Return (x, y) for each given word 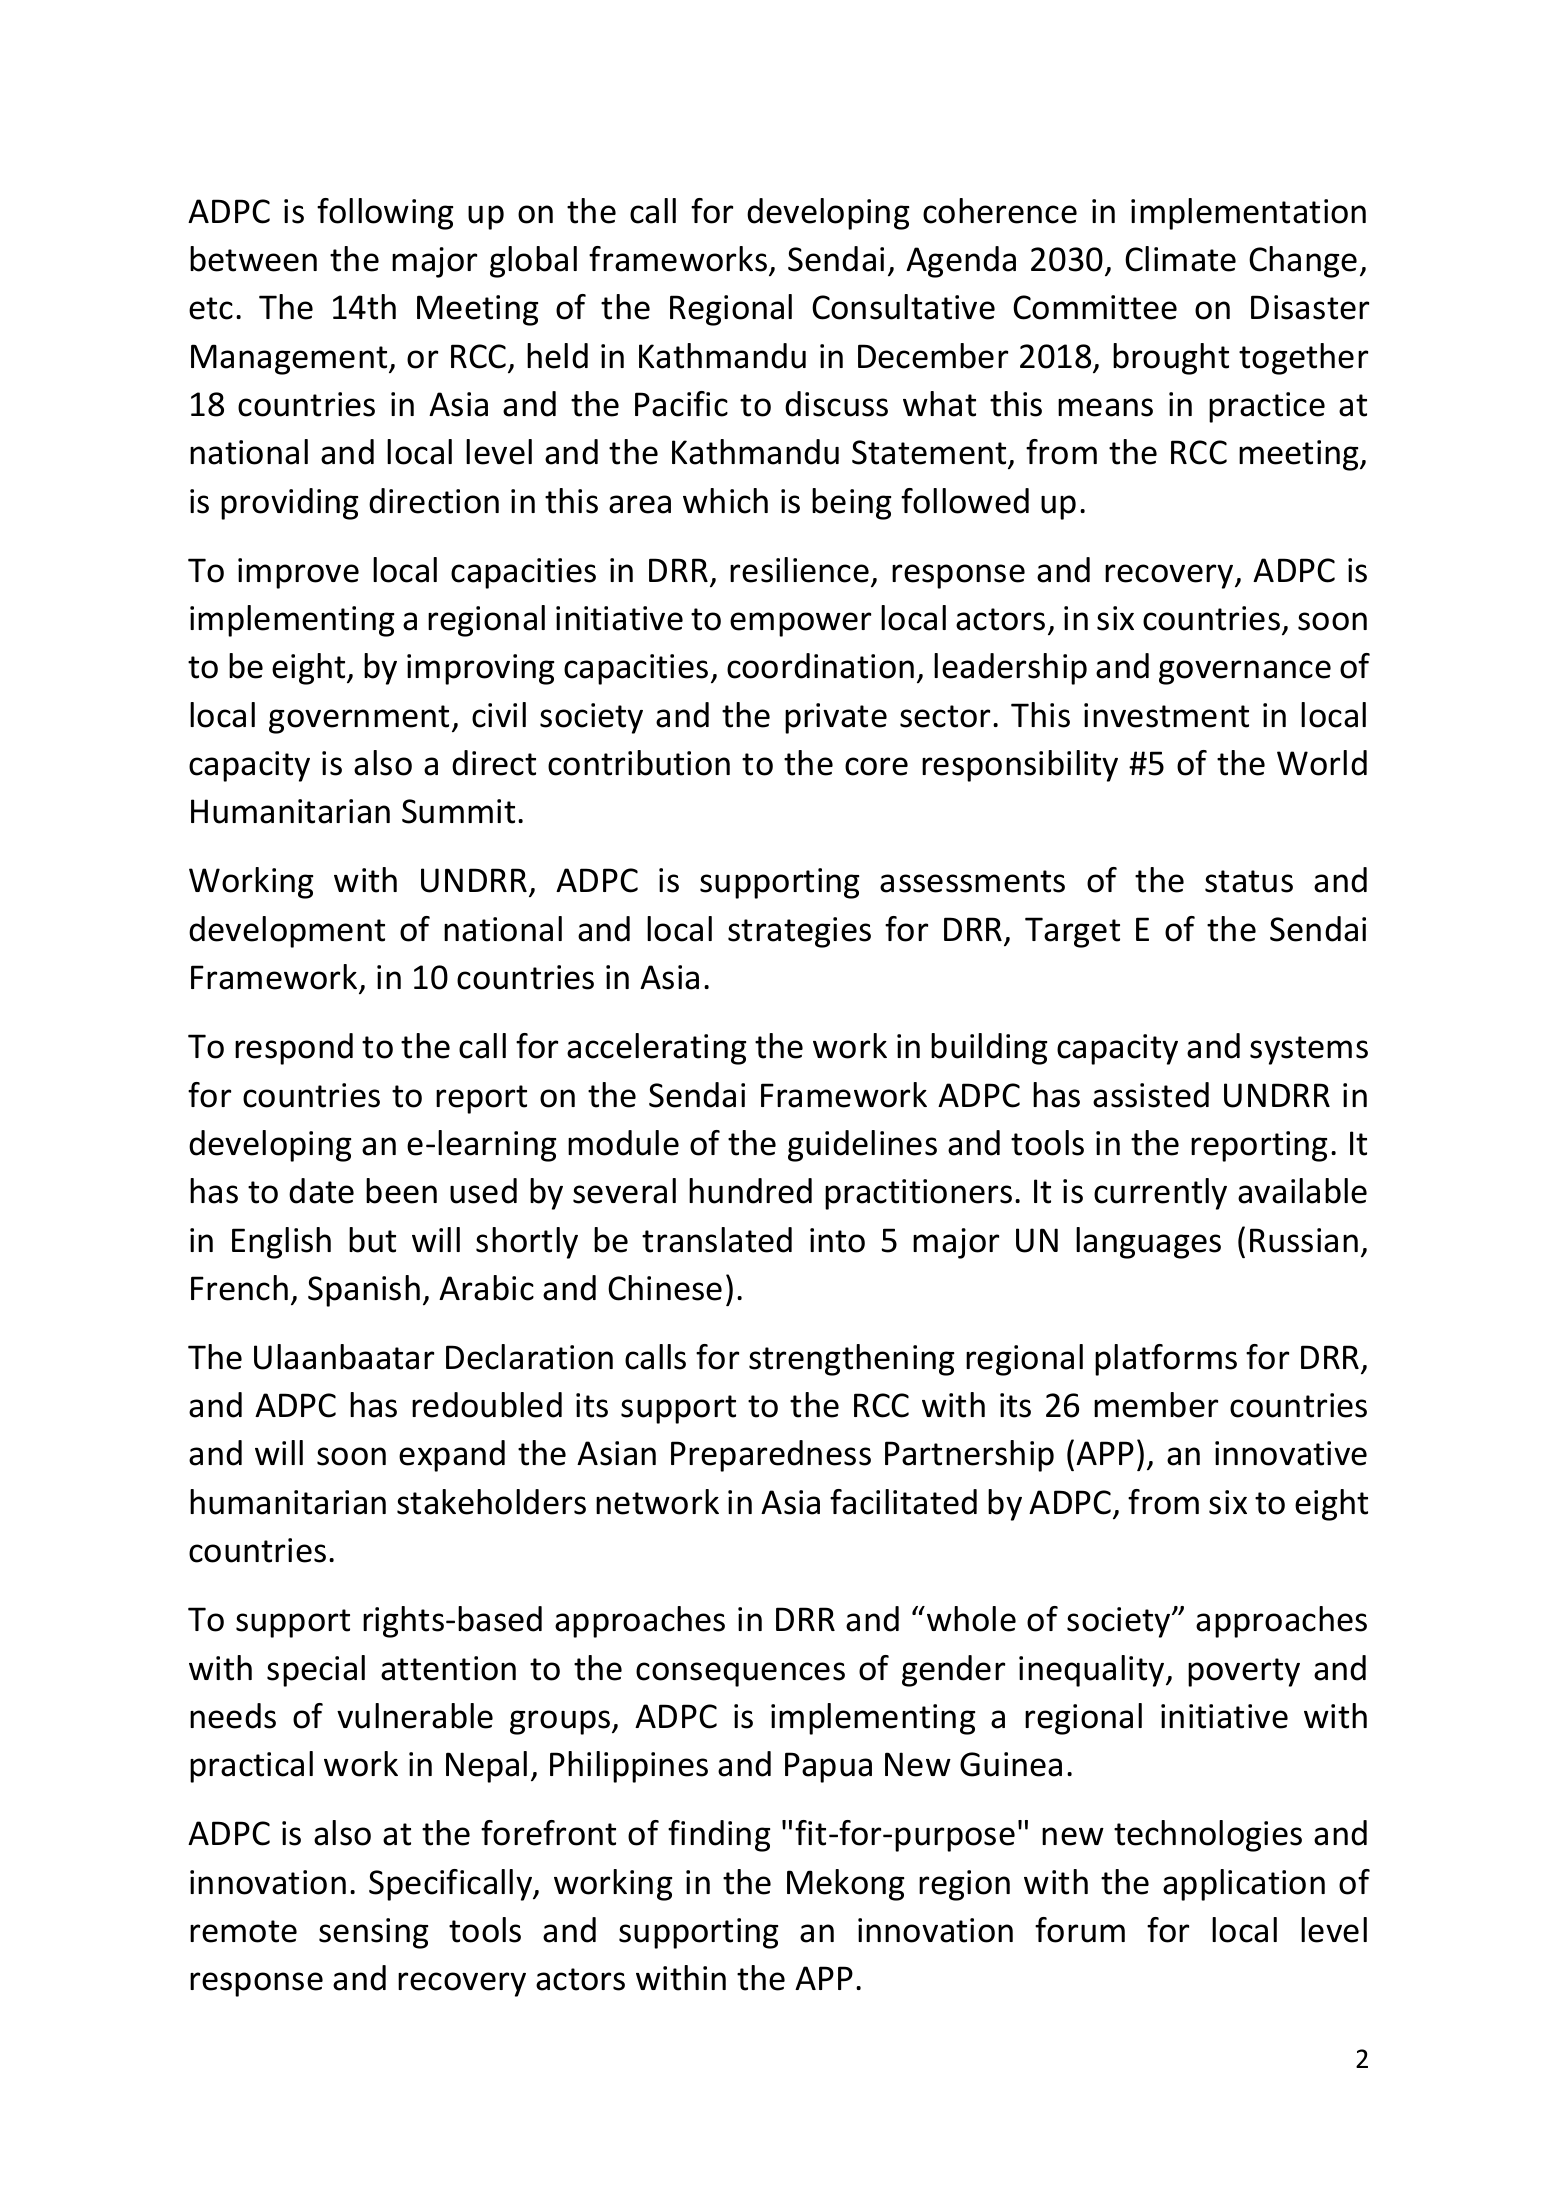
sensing (373, 1933)
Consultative (903, 307)
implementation (1248, 214)
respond (294, 1049)
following (385, 214)
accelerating (656, 1049)
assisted (1151, 1095)
